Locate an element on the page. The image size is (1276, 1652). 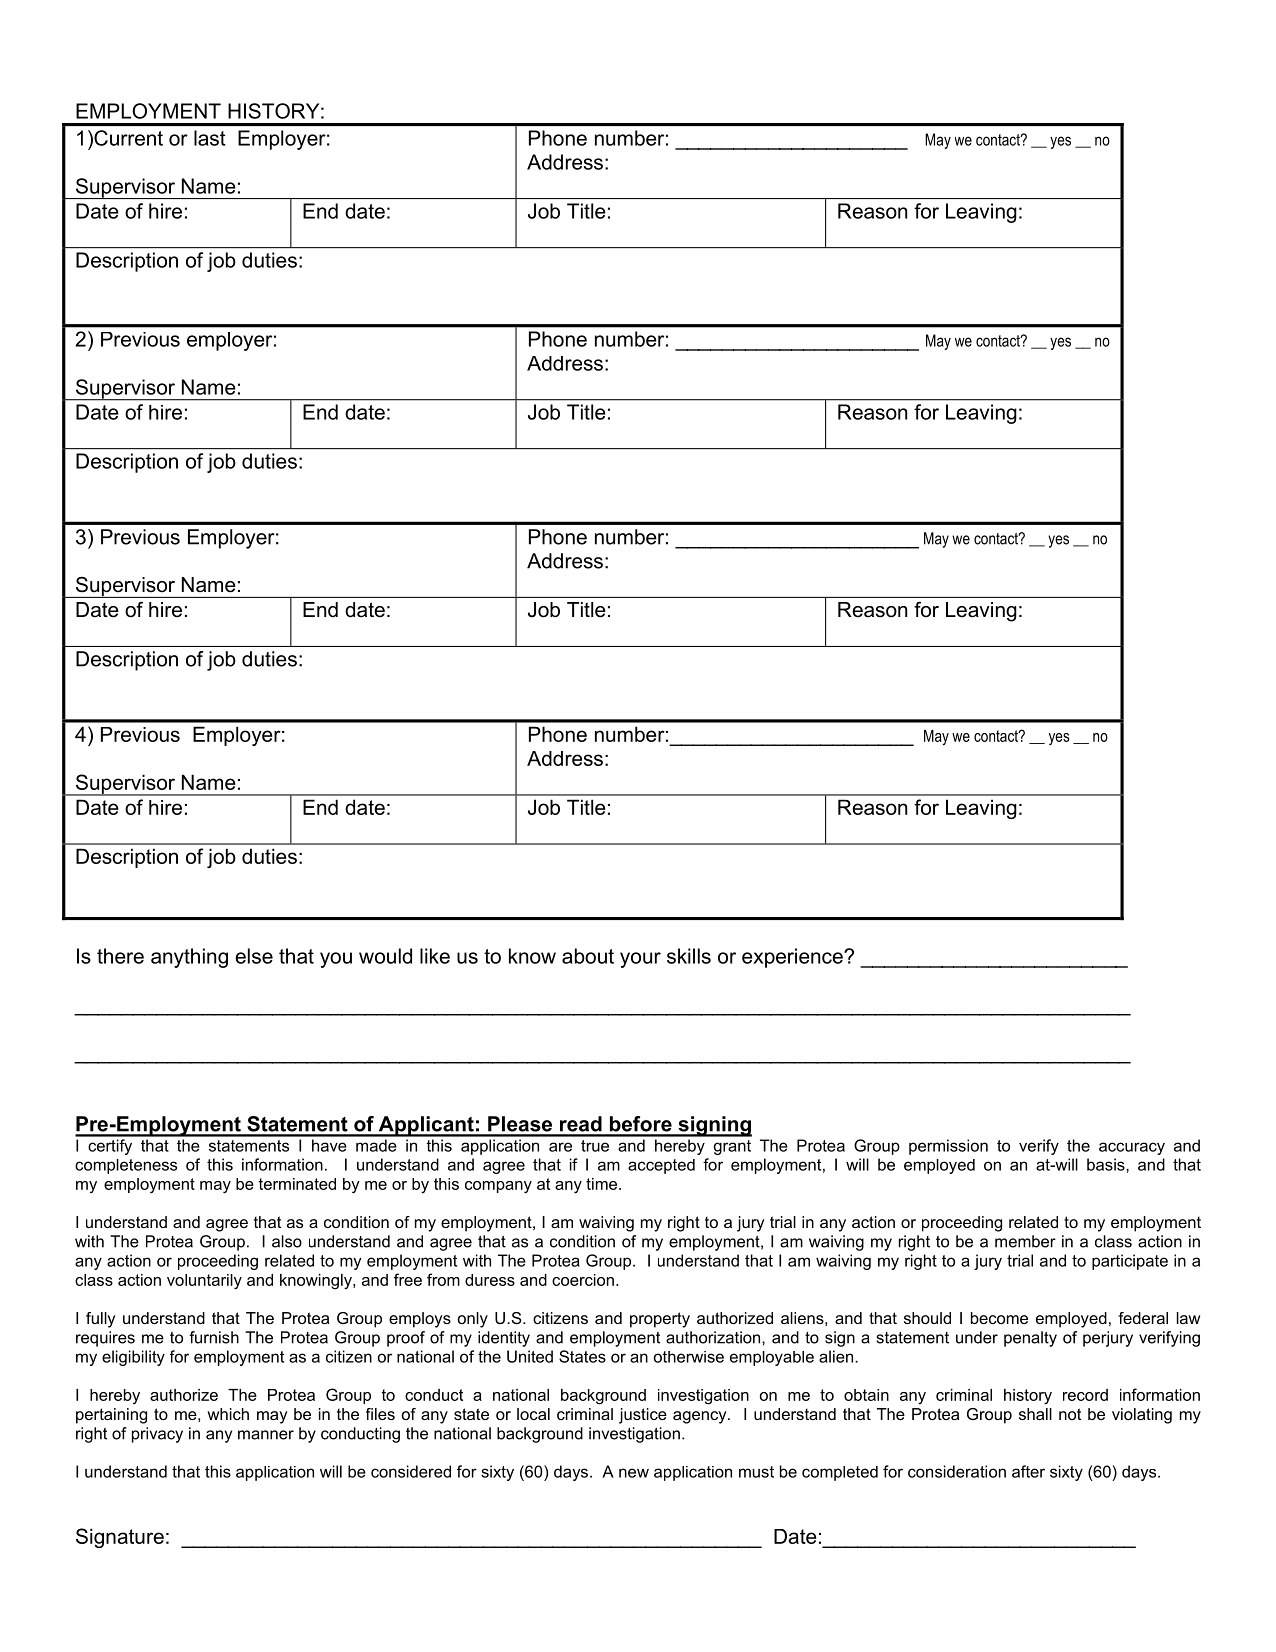
last is located at coordinates (210, 138).
